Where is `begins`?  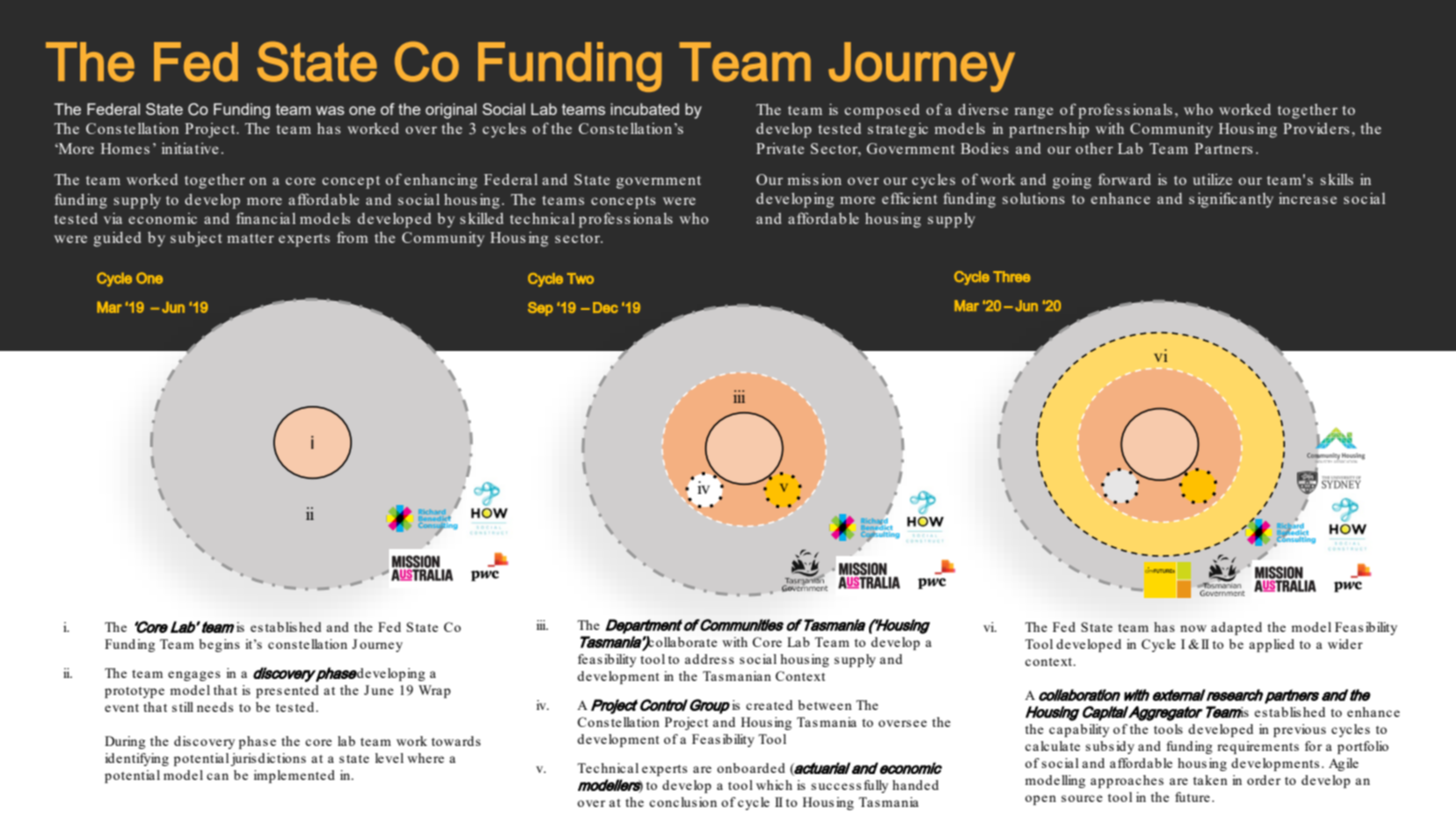
begins is located at coordinates (219, 645).
